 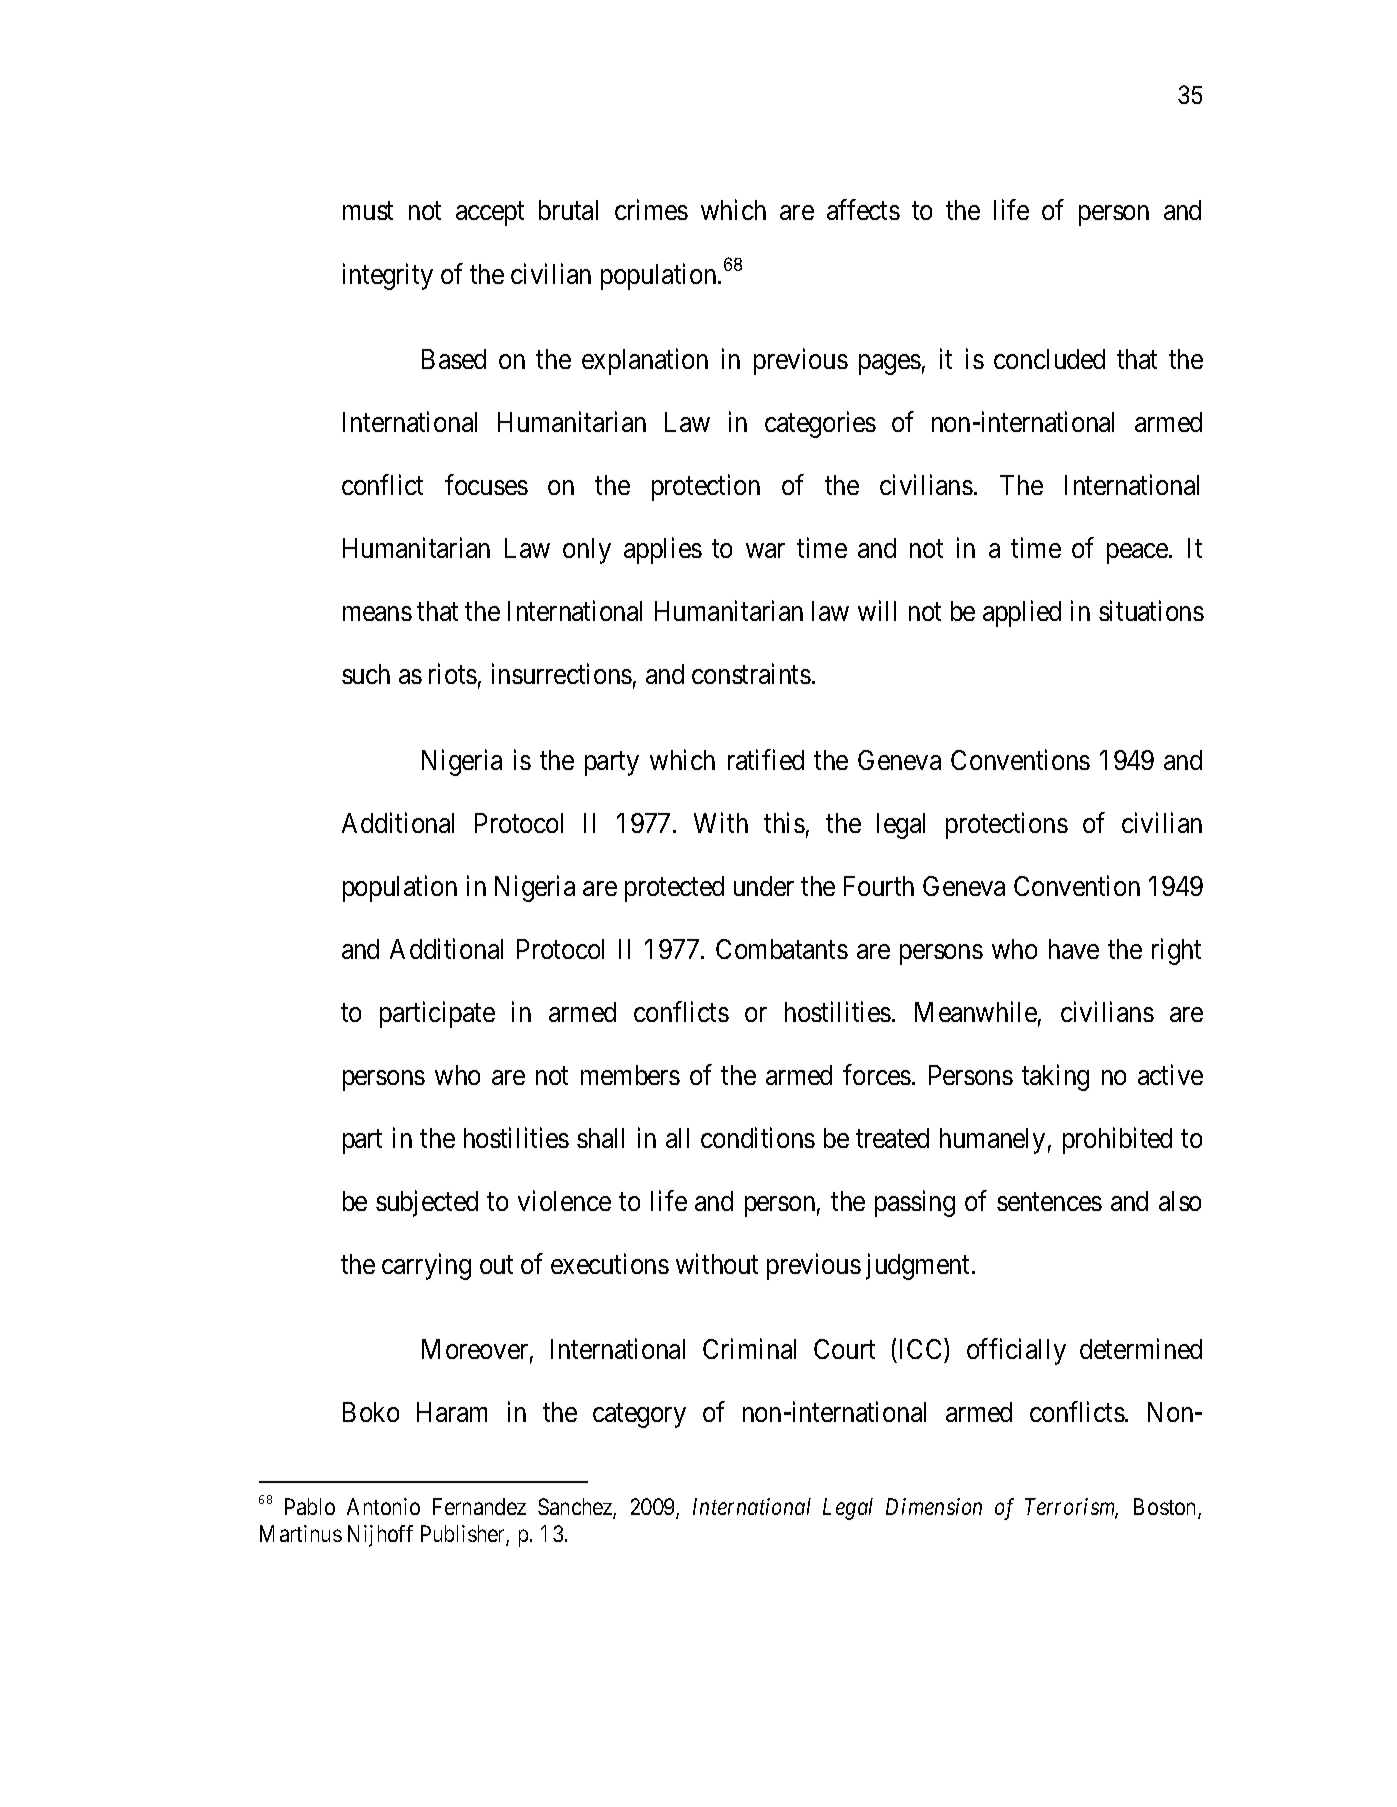 I want to click on subjected, so click(x=427, y=1203).
